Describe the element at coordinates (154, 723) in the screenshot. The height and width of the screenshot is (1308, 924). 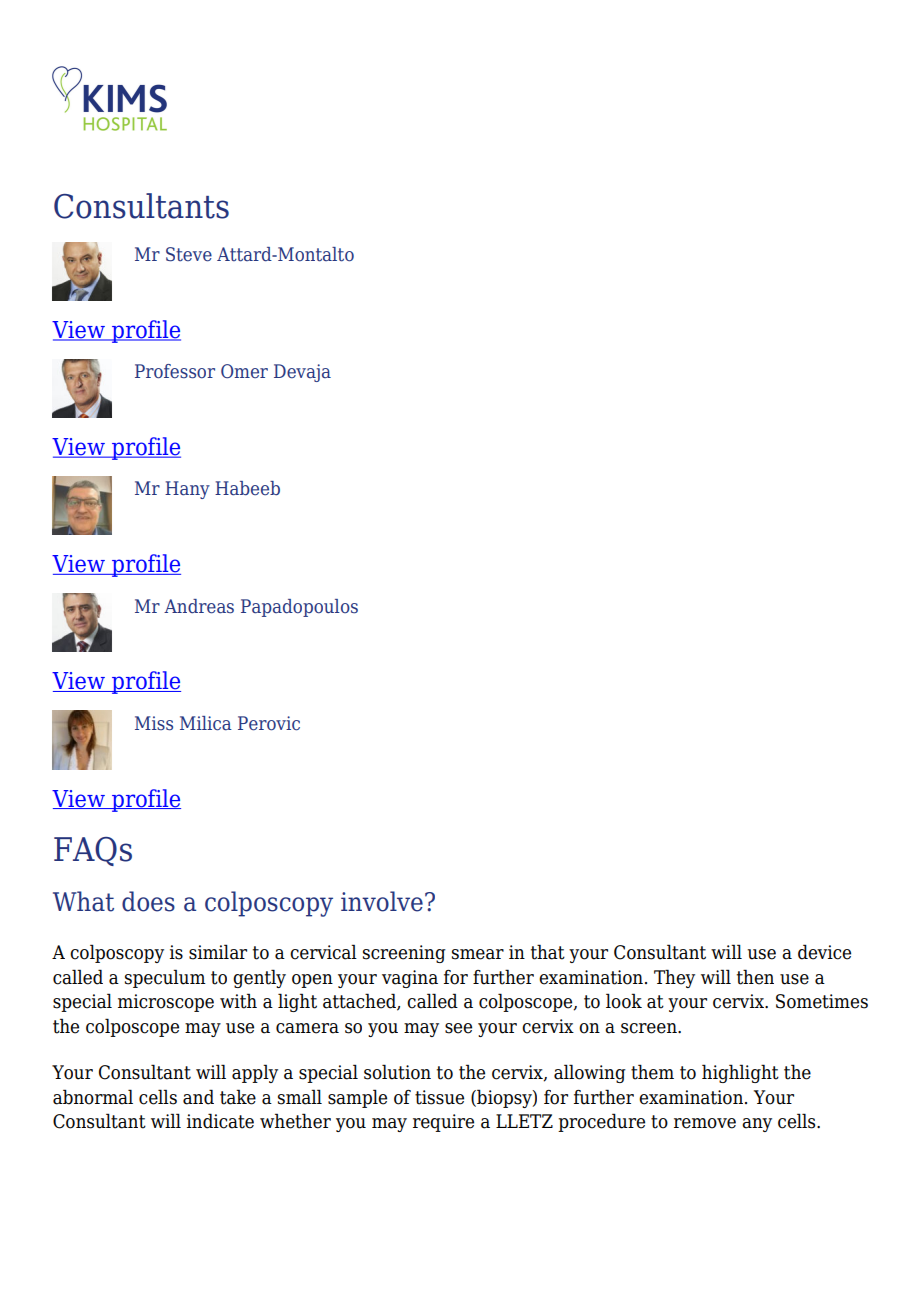
I see `Miss` at that location.
